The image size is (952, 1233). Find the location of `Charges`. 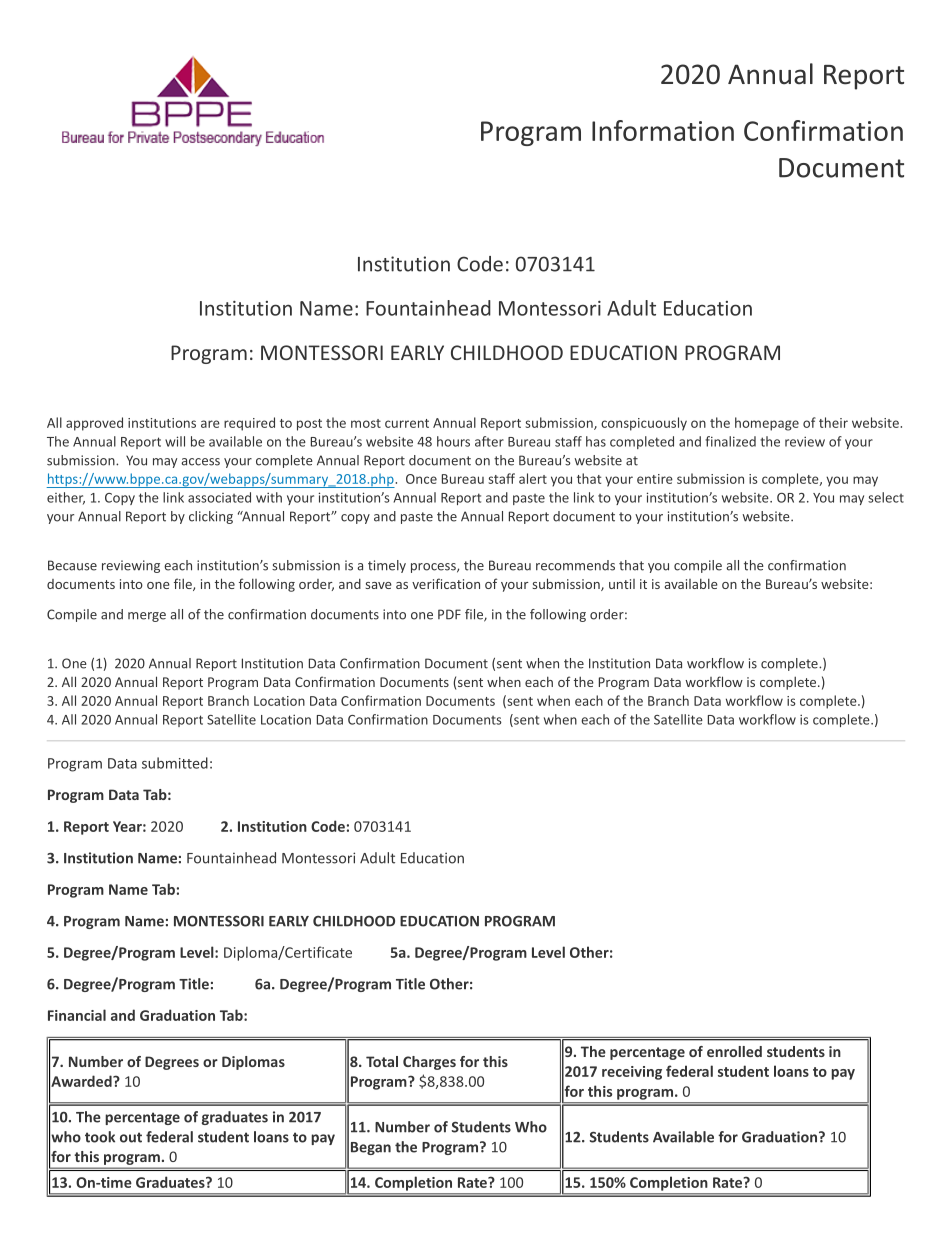

Charges is located at coordinates (429, 1063).
